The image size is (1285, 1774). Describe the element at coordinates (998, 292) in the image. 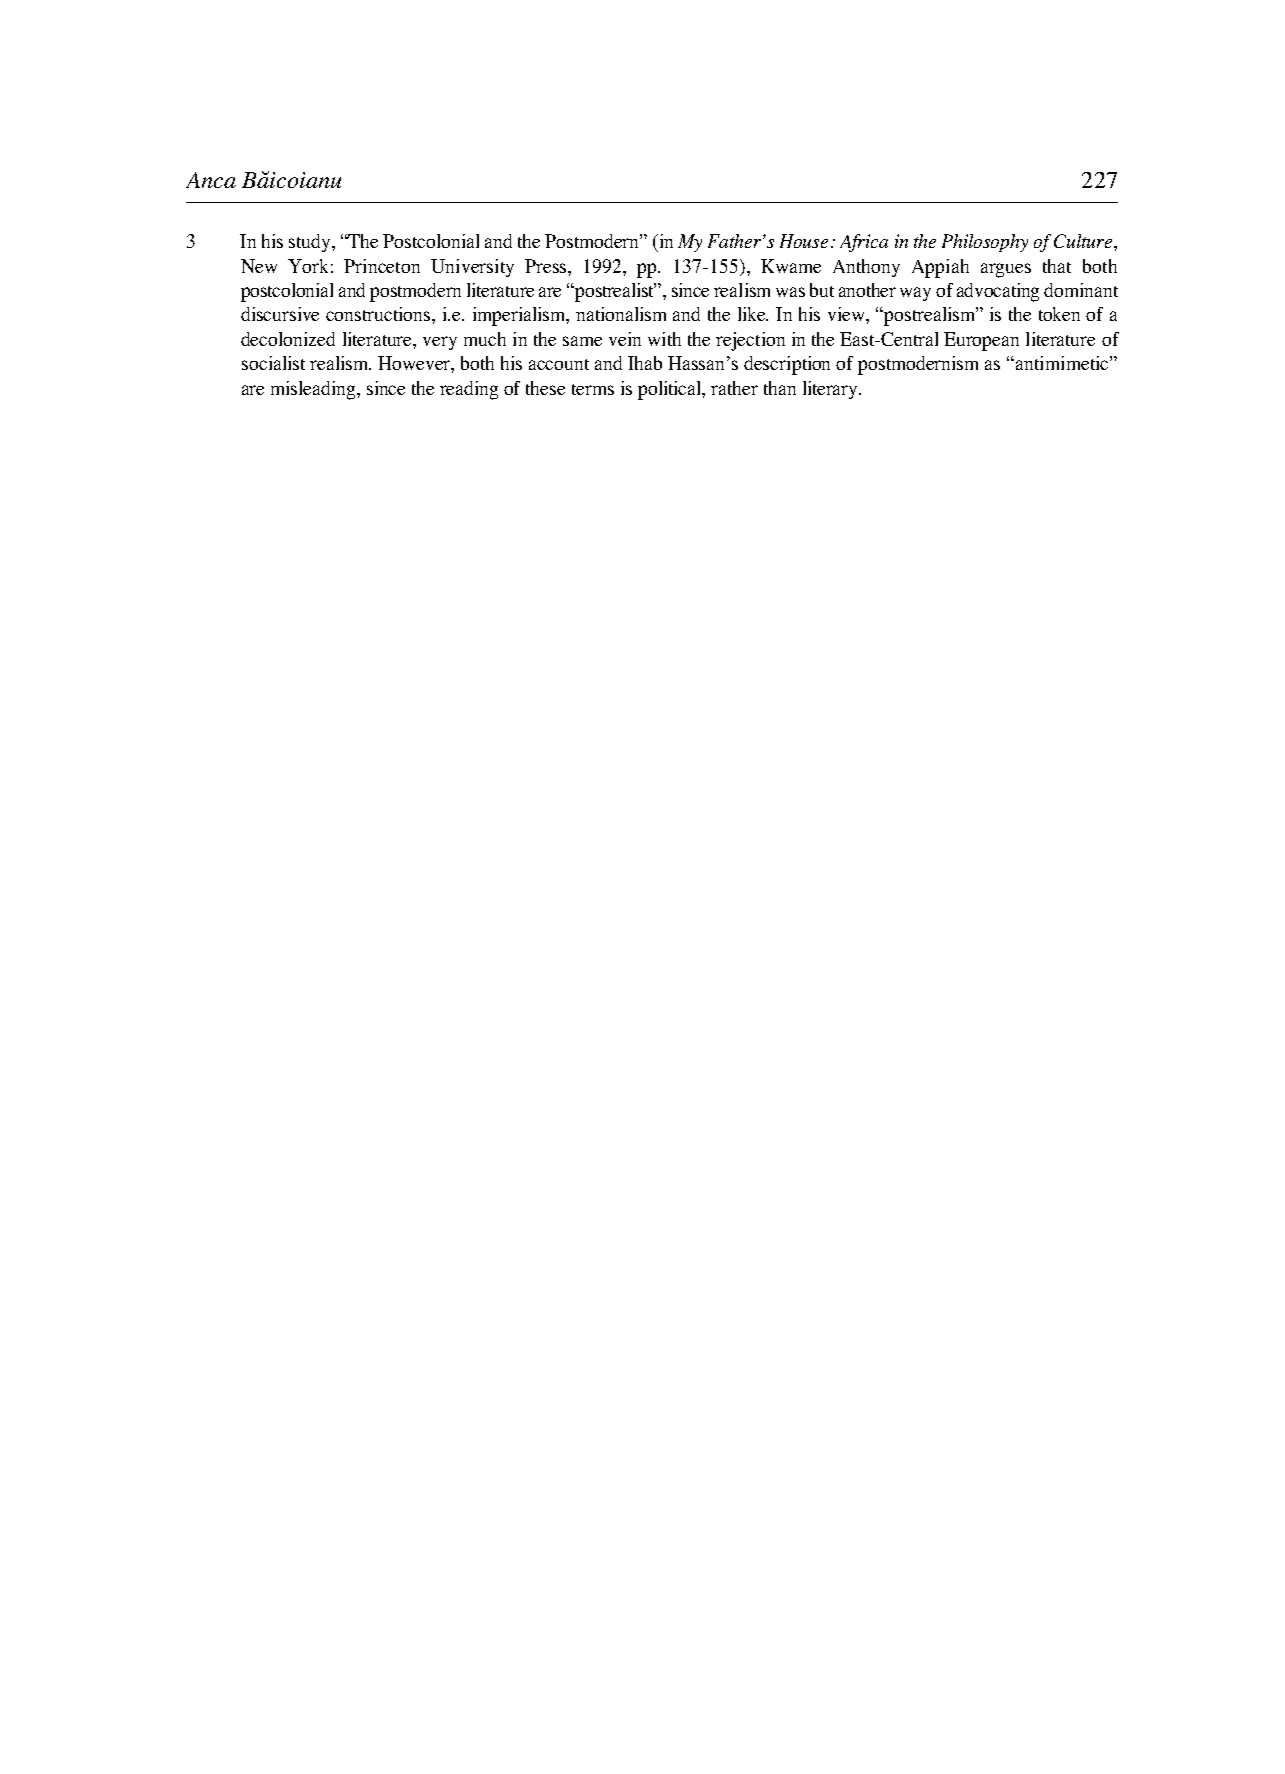

I see `advocating` at that location.
